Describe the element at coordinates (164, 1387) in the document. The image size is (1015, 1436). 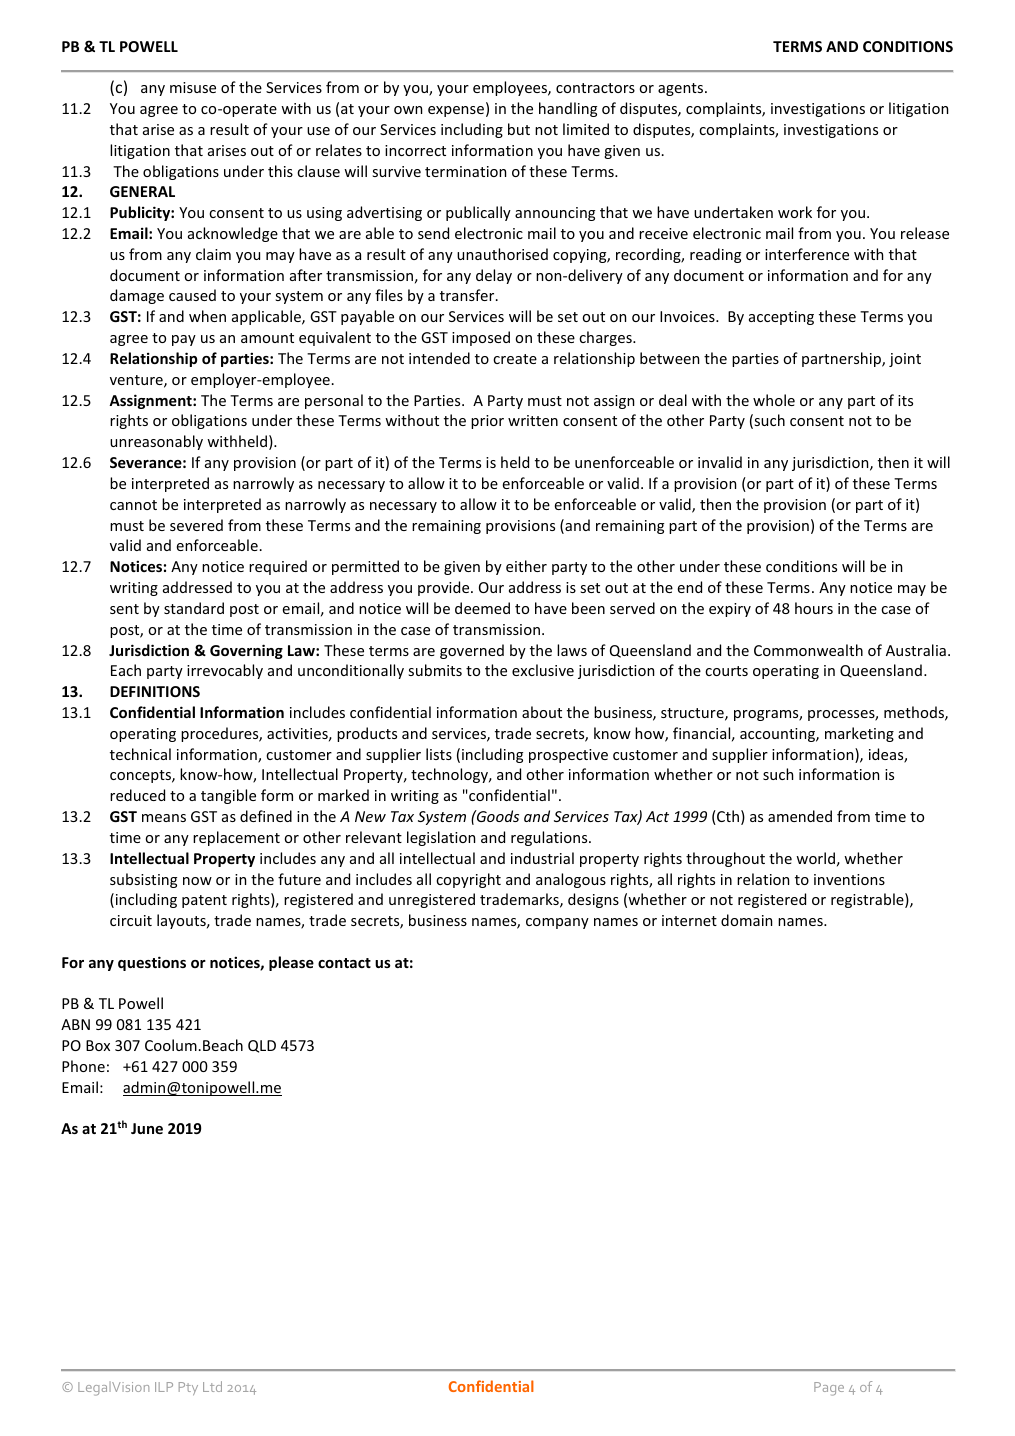
I see `ILP` at that location.
